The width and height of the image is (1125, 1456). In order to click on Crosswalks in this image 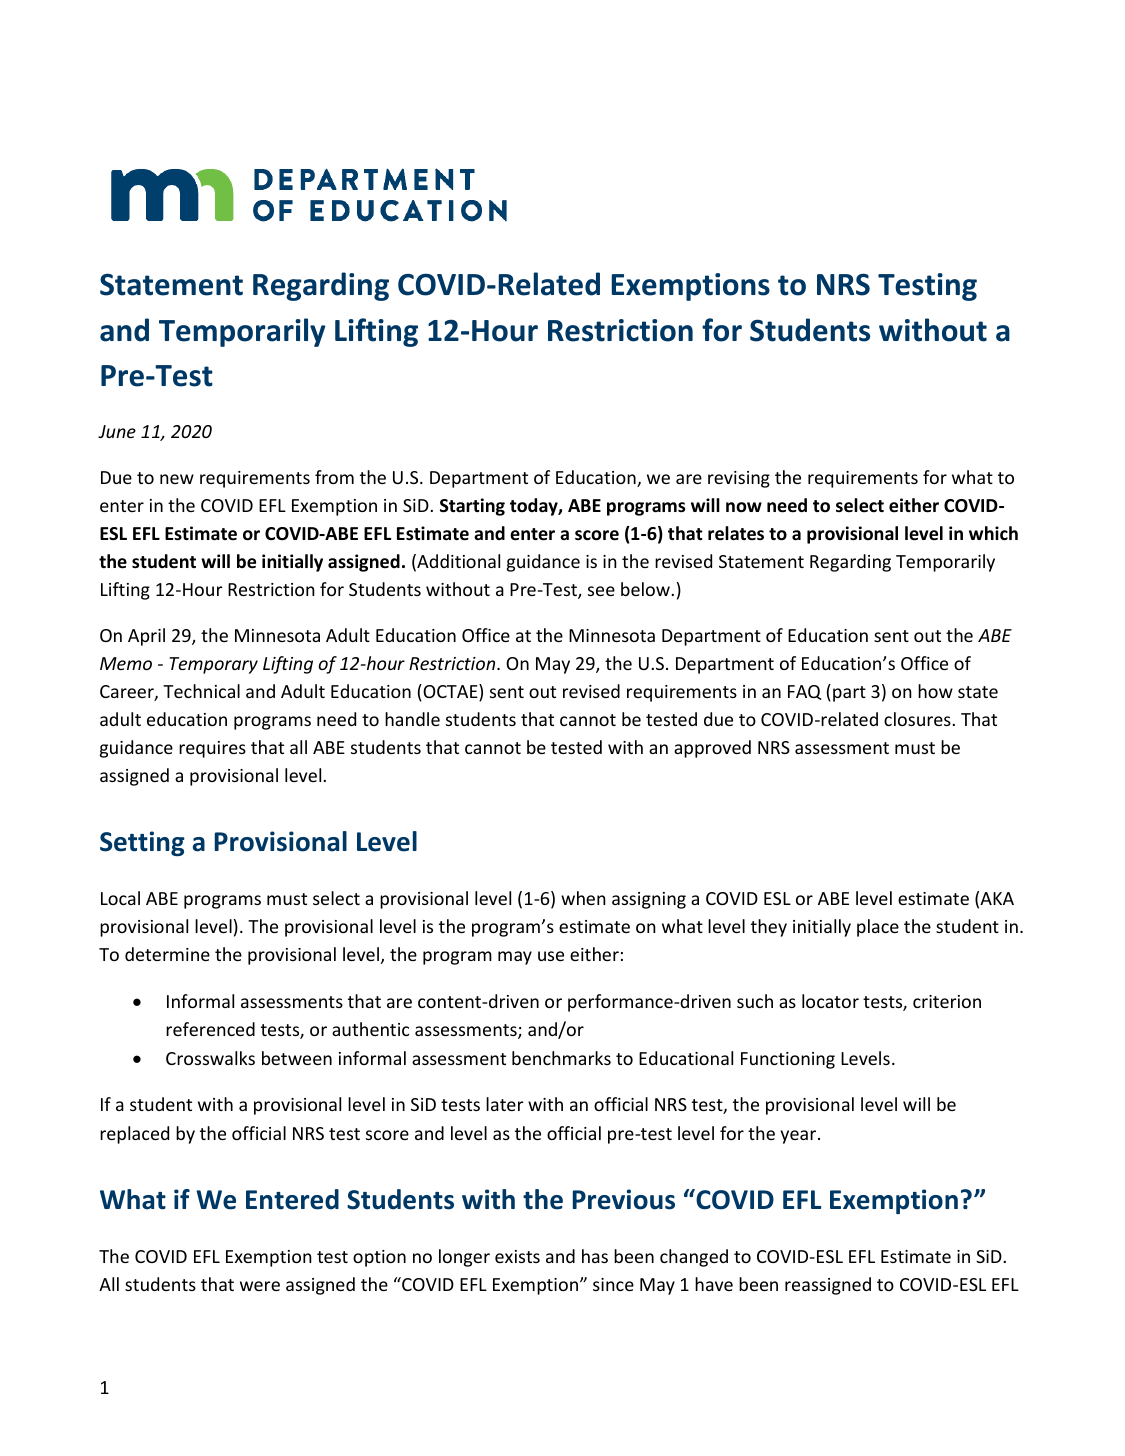, I will do `click(210, 1058)`.
